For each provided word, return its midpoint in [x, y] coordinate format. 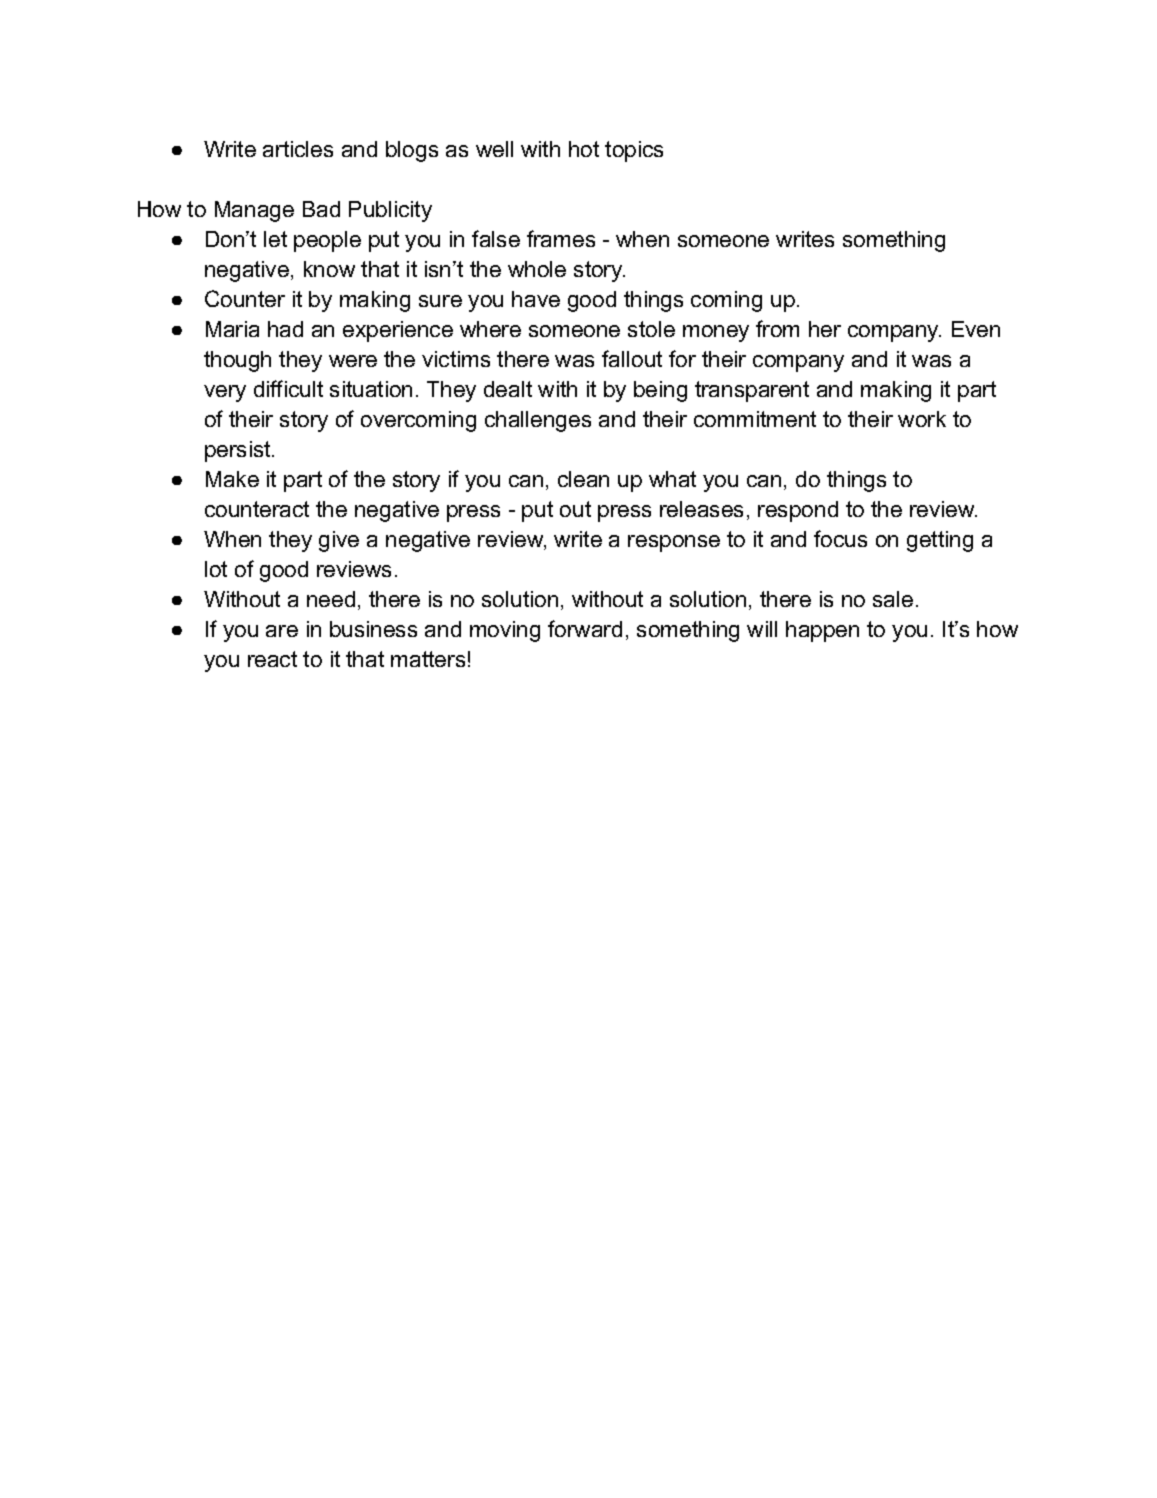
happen [822, 631]
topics [634, 151]
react [272, 659]
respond [798, 511]
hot [584, 149]
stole [651, 329]
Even [976, 329]
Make [232, 479]
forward [585, 628]
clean [583, 479]
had [285, 329]
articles [298, 149]
